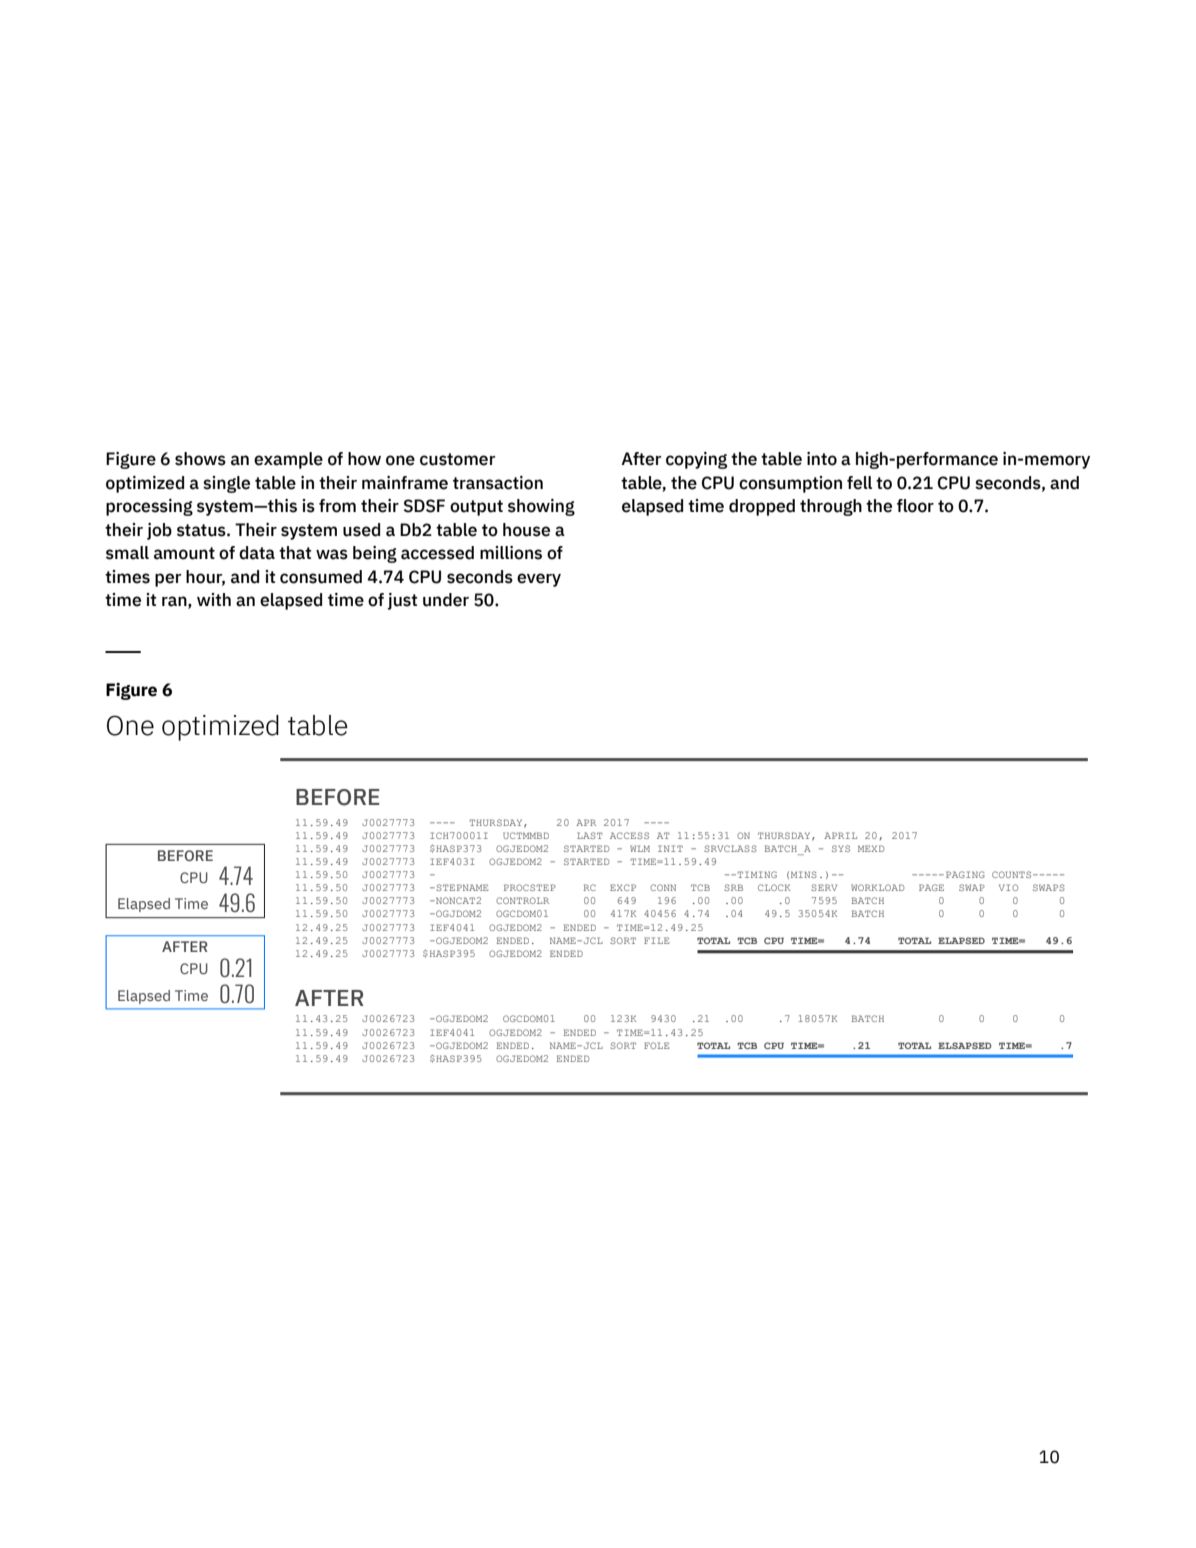 The image size is (1196, 1548). Describe the element at coordinates (656, 940) in the screenshot. I see `FILE` at that location.
